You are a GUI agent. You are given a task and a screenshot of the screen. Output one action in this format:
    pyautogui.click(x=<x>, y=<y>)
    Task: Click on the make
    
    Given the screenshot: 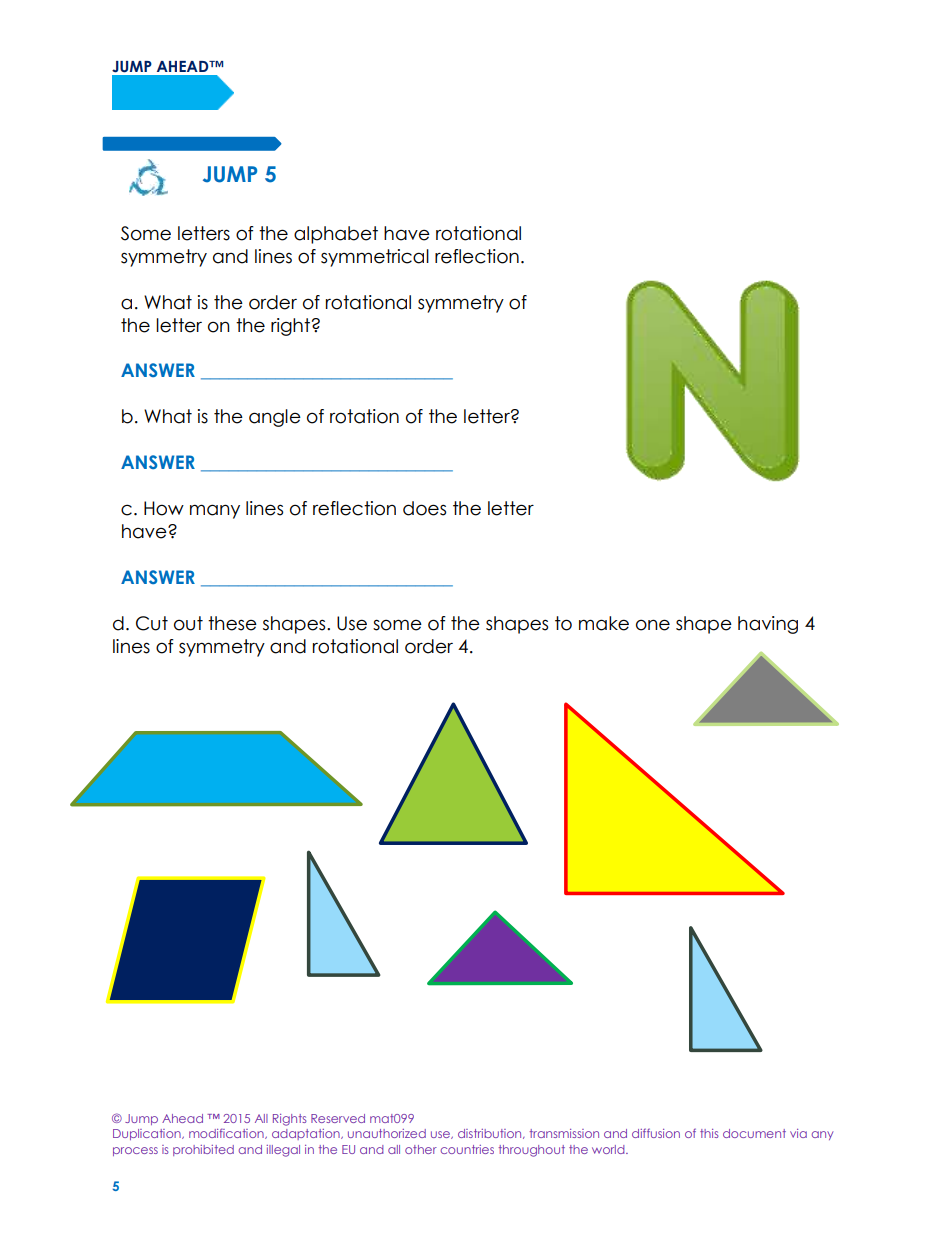 What is the action you would take?
    pyautogui.click(x=604, y=623)
